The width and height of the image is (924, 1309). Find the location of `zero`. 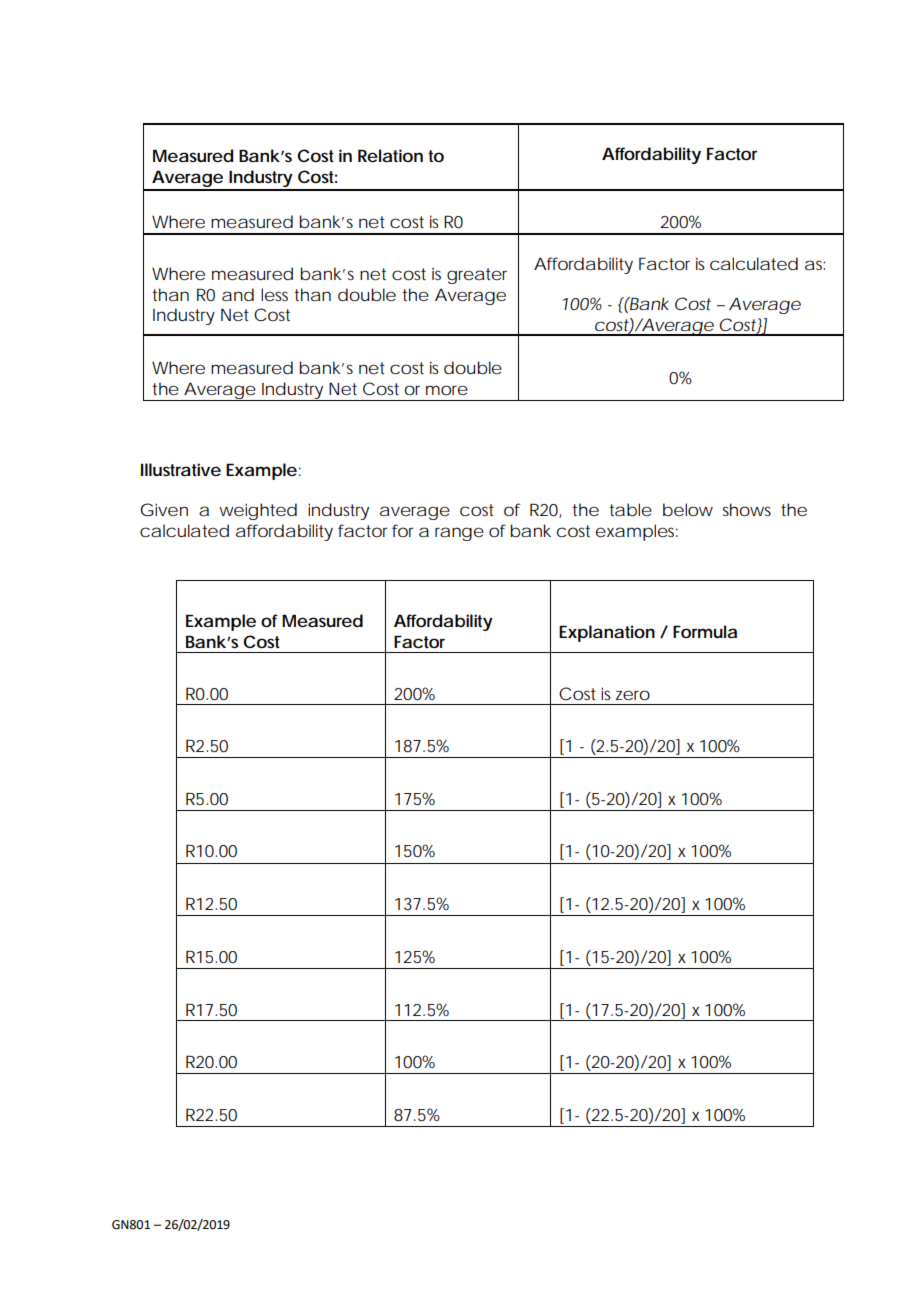

zero is located at coordinates (633, 695).
